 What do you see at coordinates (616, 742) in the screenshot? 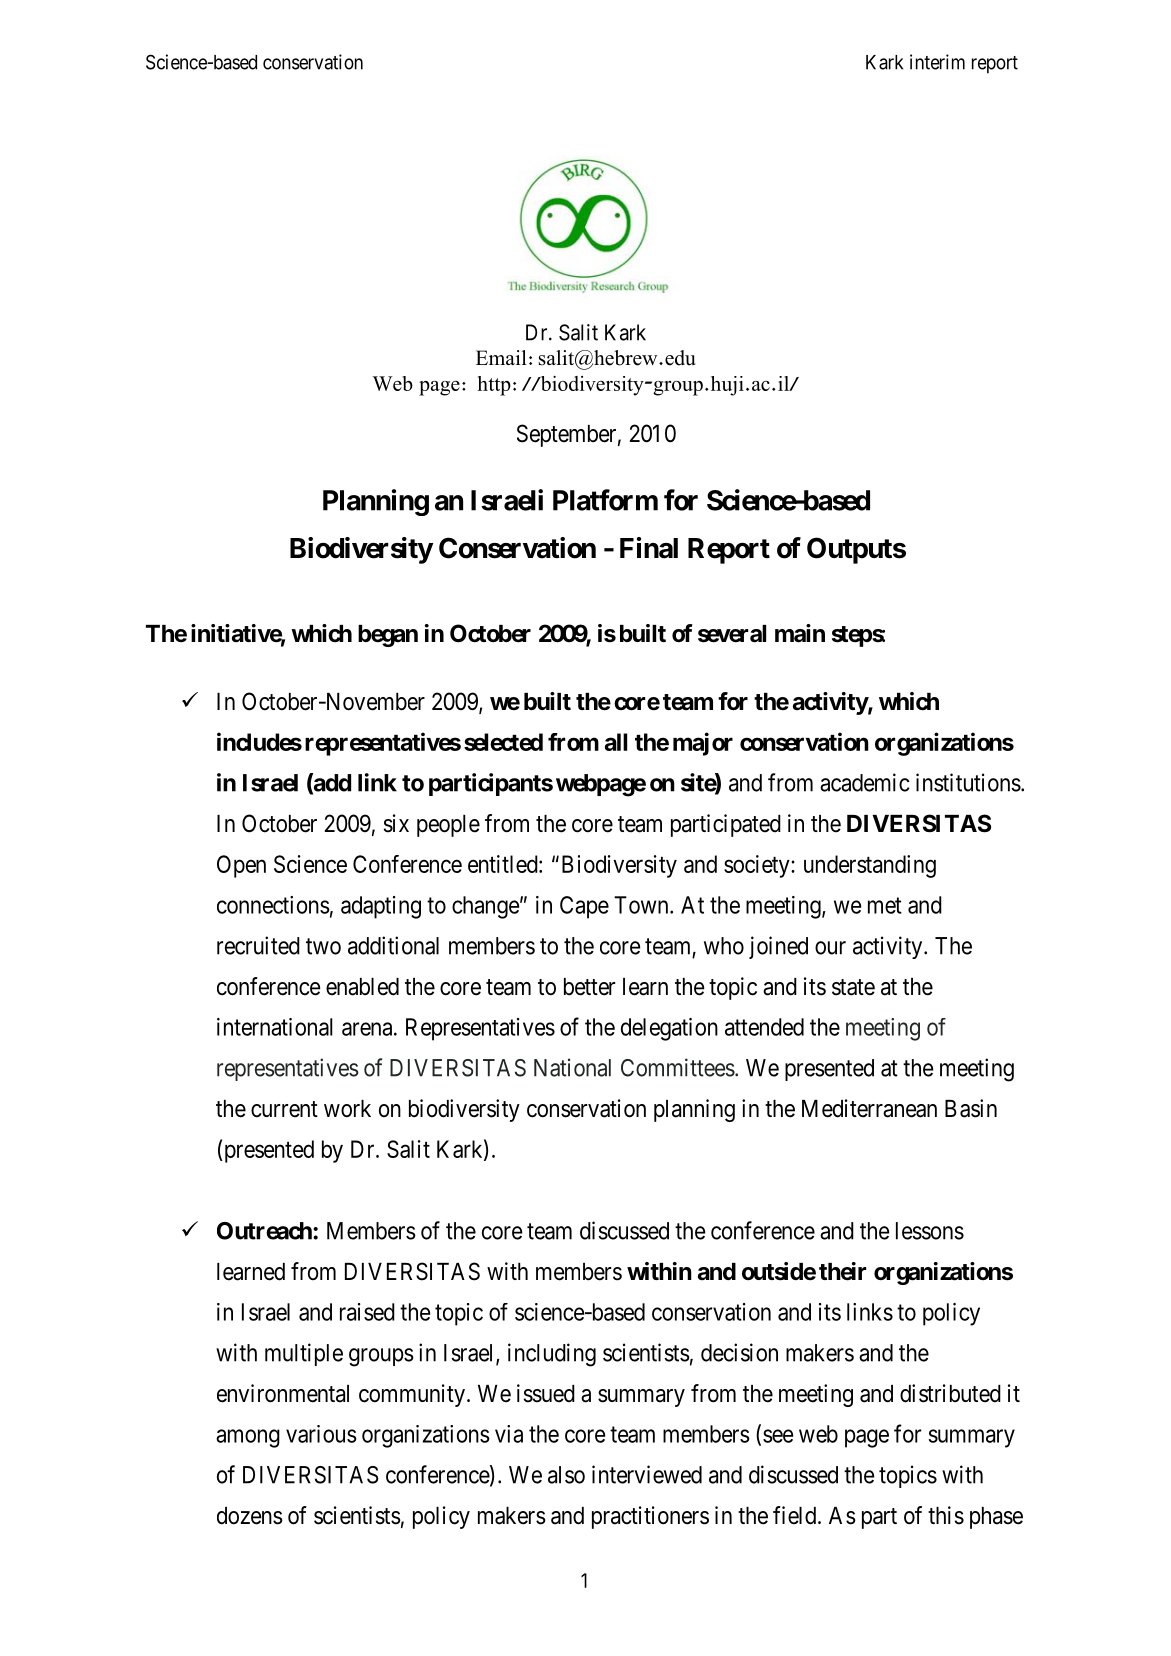
I see `all` at bounding box center [616, 742].
